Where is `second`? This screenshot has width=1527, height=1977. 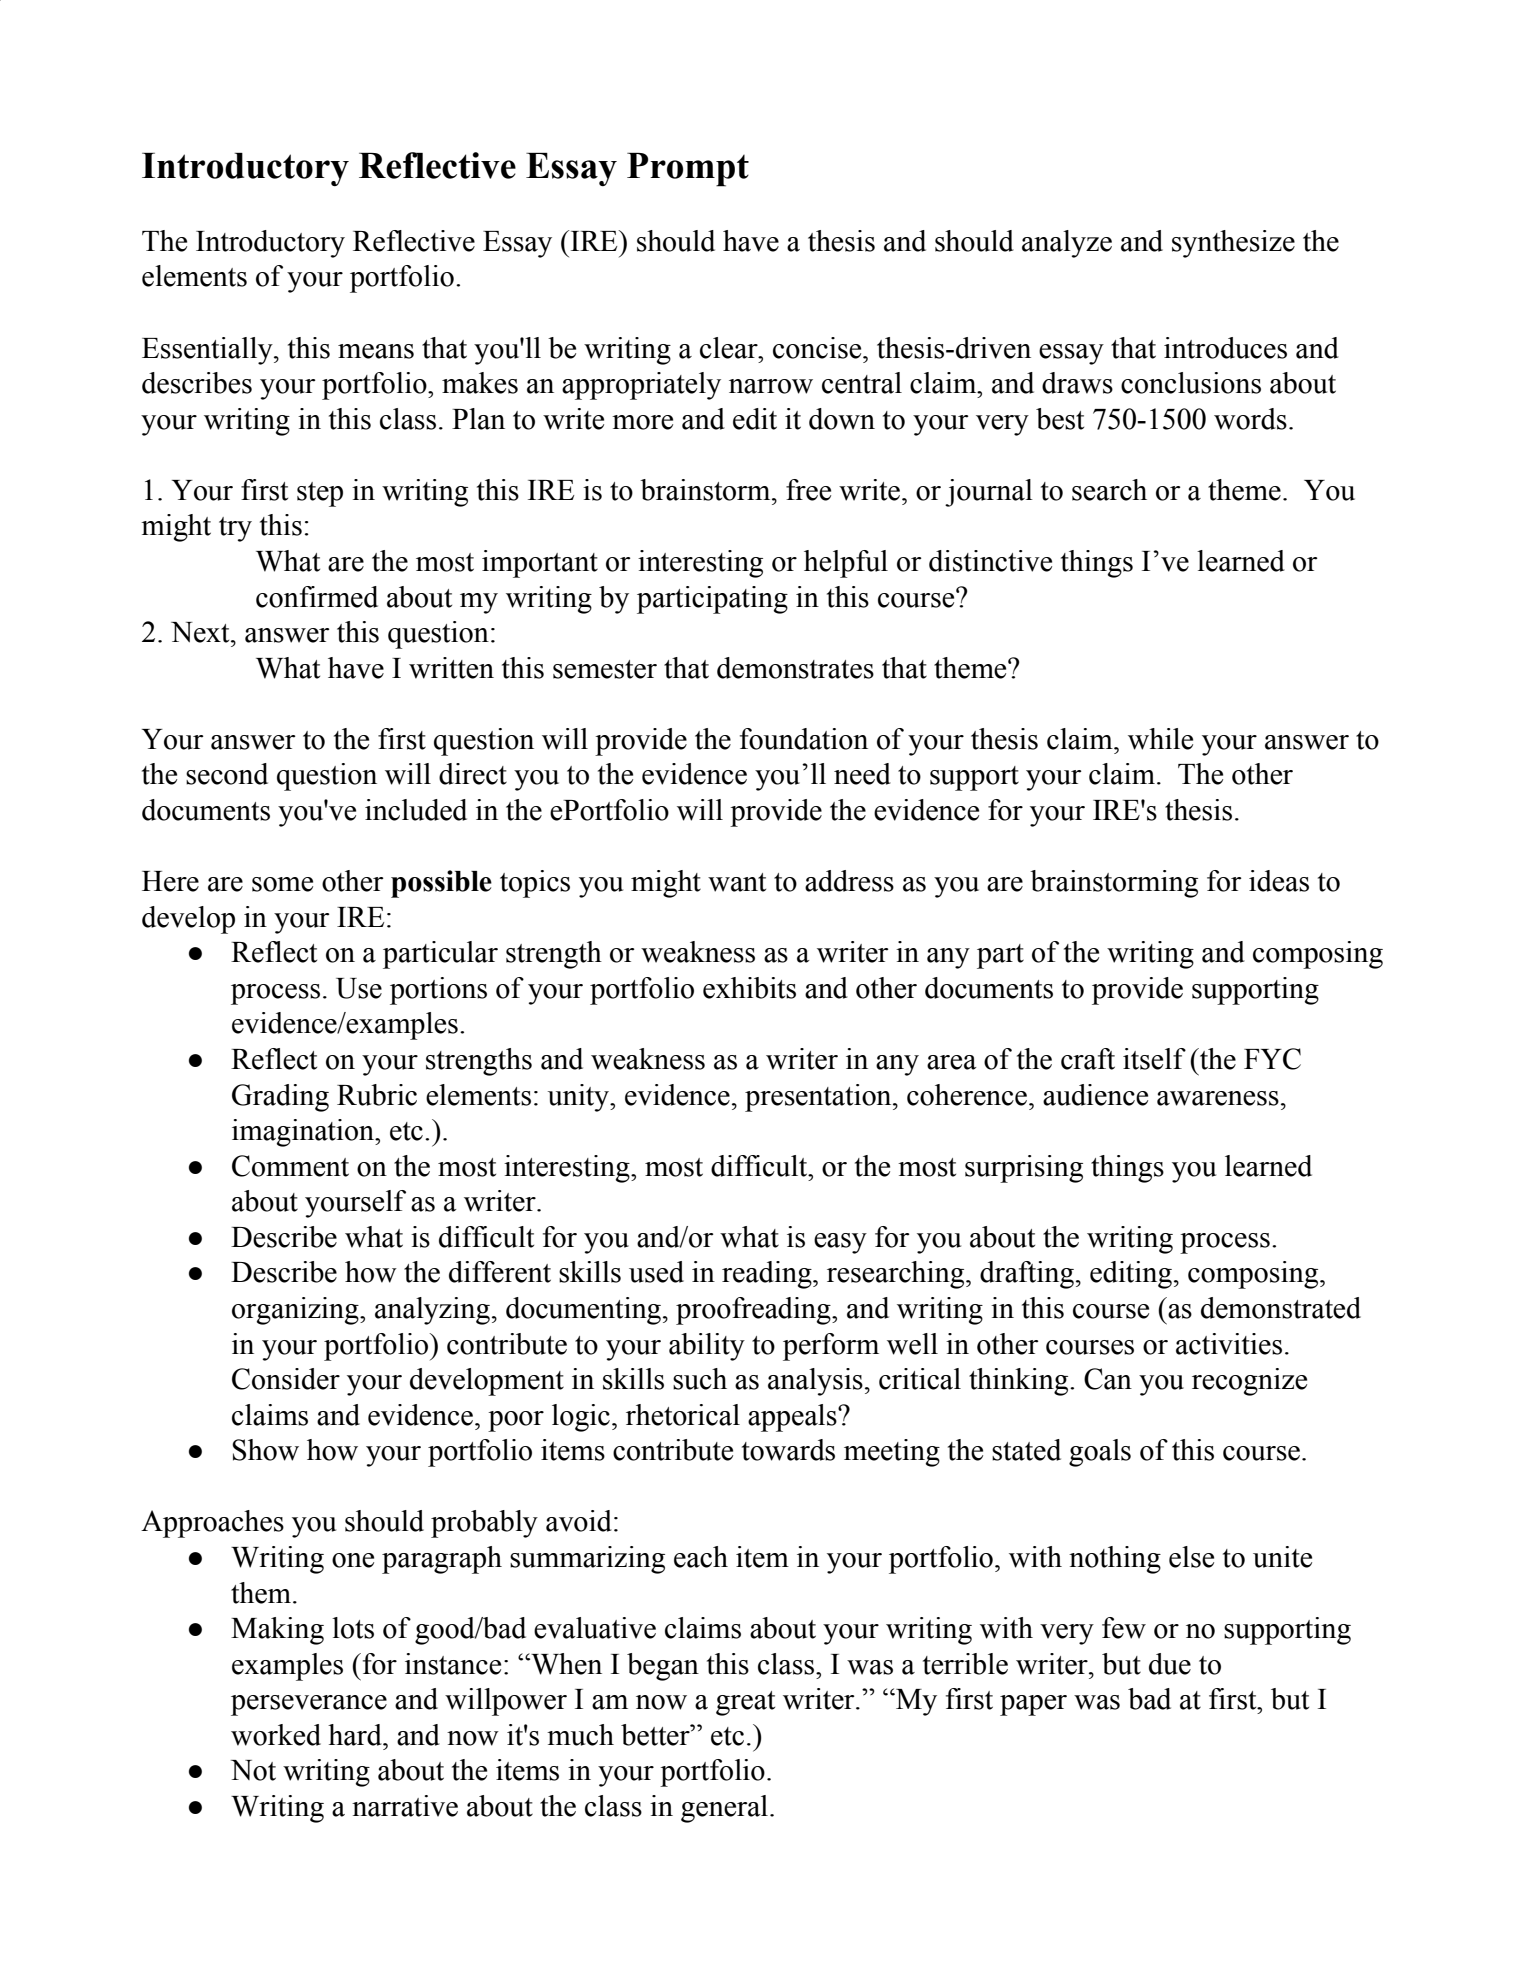
second is located at coordinates (227, 774).
